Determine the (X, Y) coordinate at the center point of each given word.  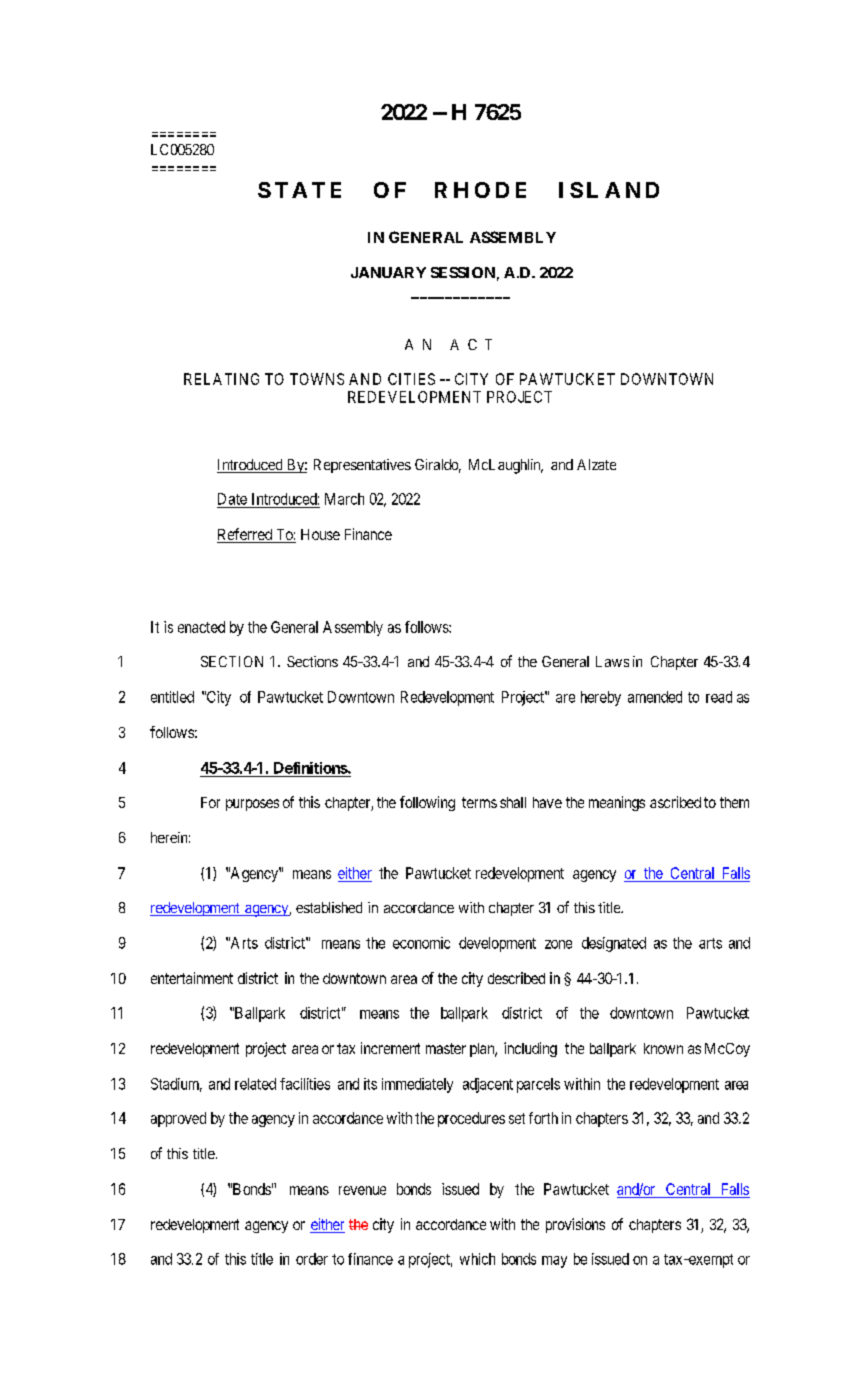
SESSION (463, 272)
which (477, 1259)
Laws (612, 661)
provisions (575, 1225)
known (663, 1048)
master (446, 1048)
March (344, 499)
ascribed (675, 802)
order (312, 1259)
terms (479, 802)
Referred (246, 535)
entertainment (192, 978)
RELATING (221, 379)
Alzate (596, 464)
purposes (252, 805)
